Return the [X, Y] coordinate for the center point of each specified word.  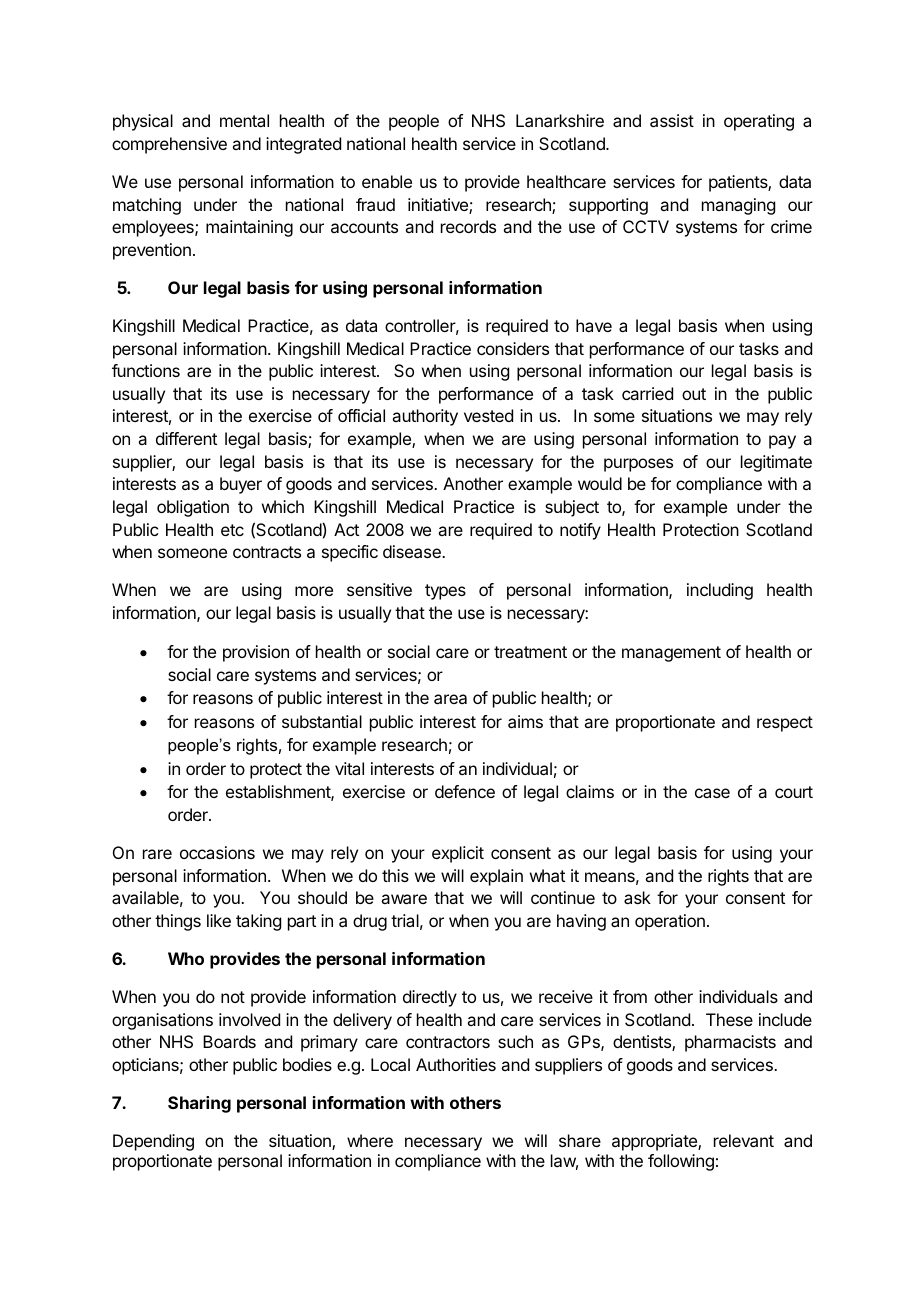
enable [387, 181]
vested [488, 415]
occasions [217, 852]
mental [244, 120]
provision [256, 653]
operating [759, 122]
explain [496, 877]
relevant [744, 1140]
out [694, 394]
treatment [530, 652]
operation [670, 922]
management [671, 654]
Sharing [199, 1104]
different [186, 438]
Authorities [456, 1064]
